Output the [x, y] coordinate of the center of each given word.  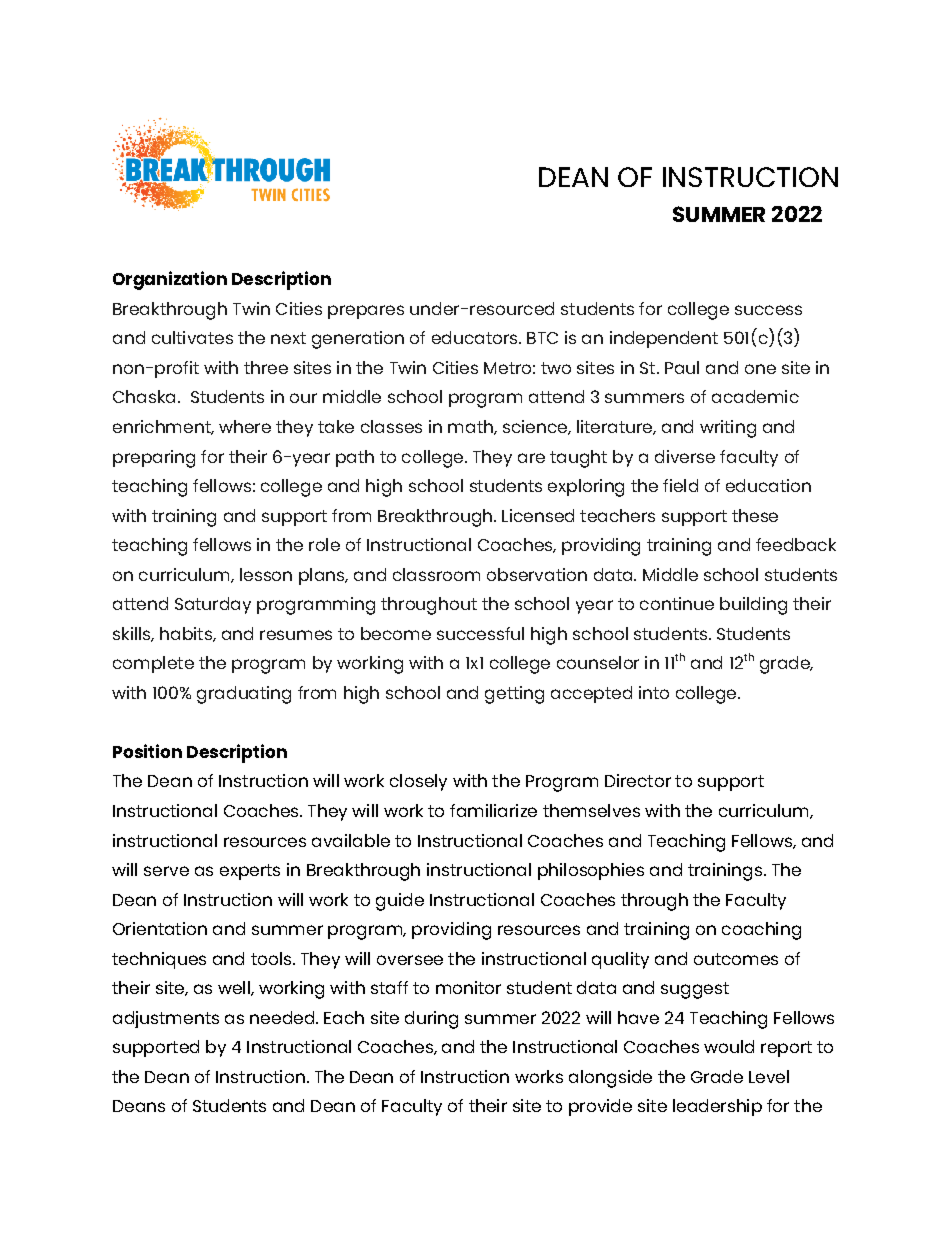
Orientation [160, 928]
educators [476, 337]
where [245, 426]
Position [147, 751]
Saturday [213, 605]
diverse [685, 456]
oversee [410, 960]
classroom [436, 574]
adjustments [166, 1019]
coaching [761, 931]
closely [418, 782]
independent [664, 339]
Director [638, 780]
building [753, 606]
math [471, 427]
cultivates [192, 337]
